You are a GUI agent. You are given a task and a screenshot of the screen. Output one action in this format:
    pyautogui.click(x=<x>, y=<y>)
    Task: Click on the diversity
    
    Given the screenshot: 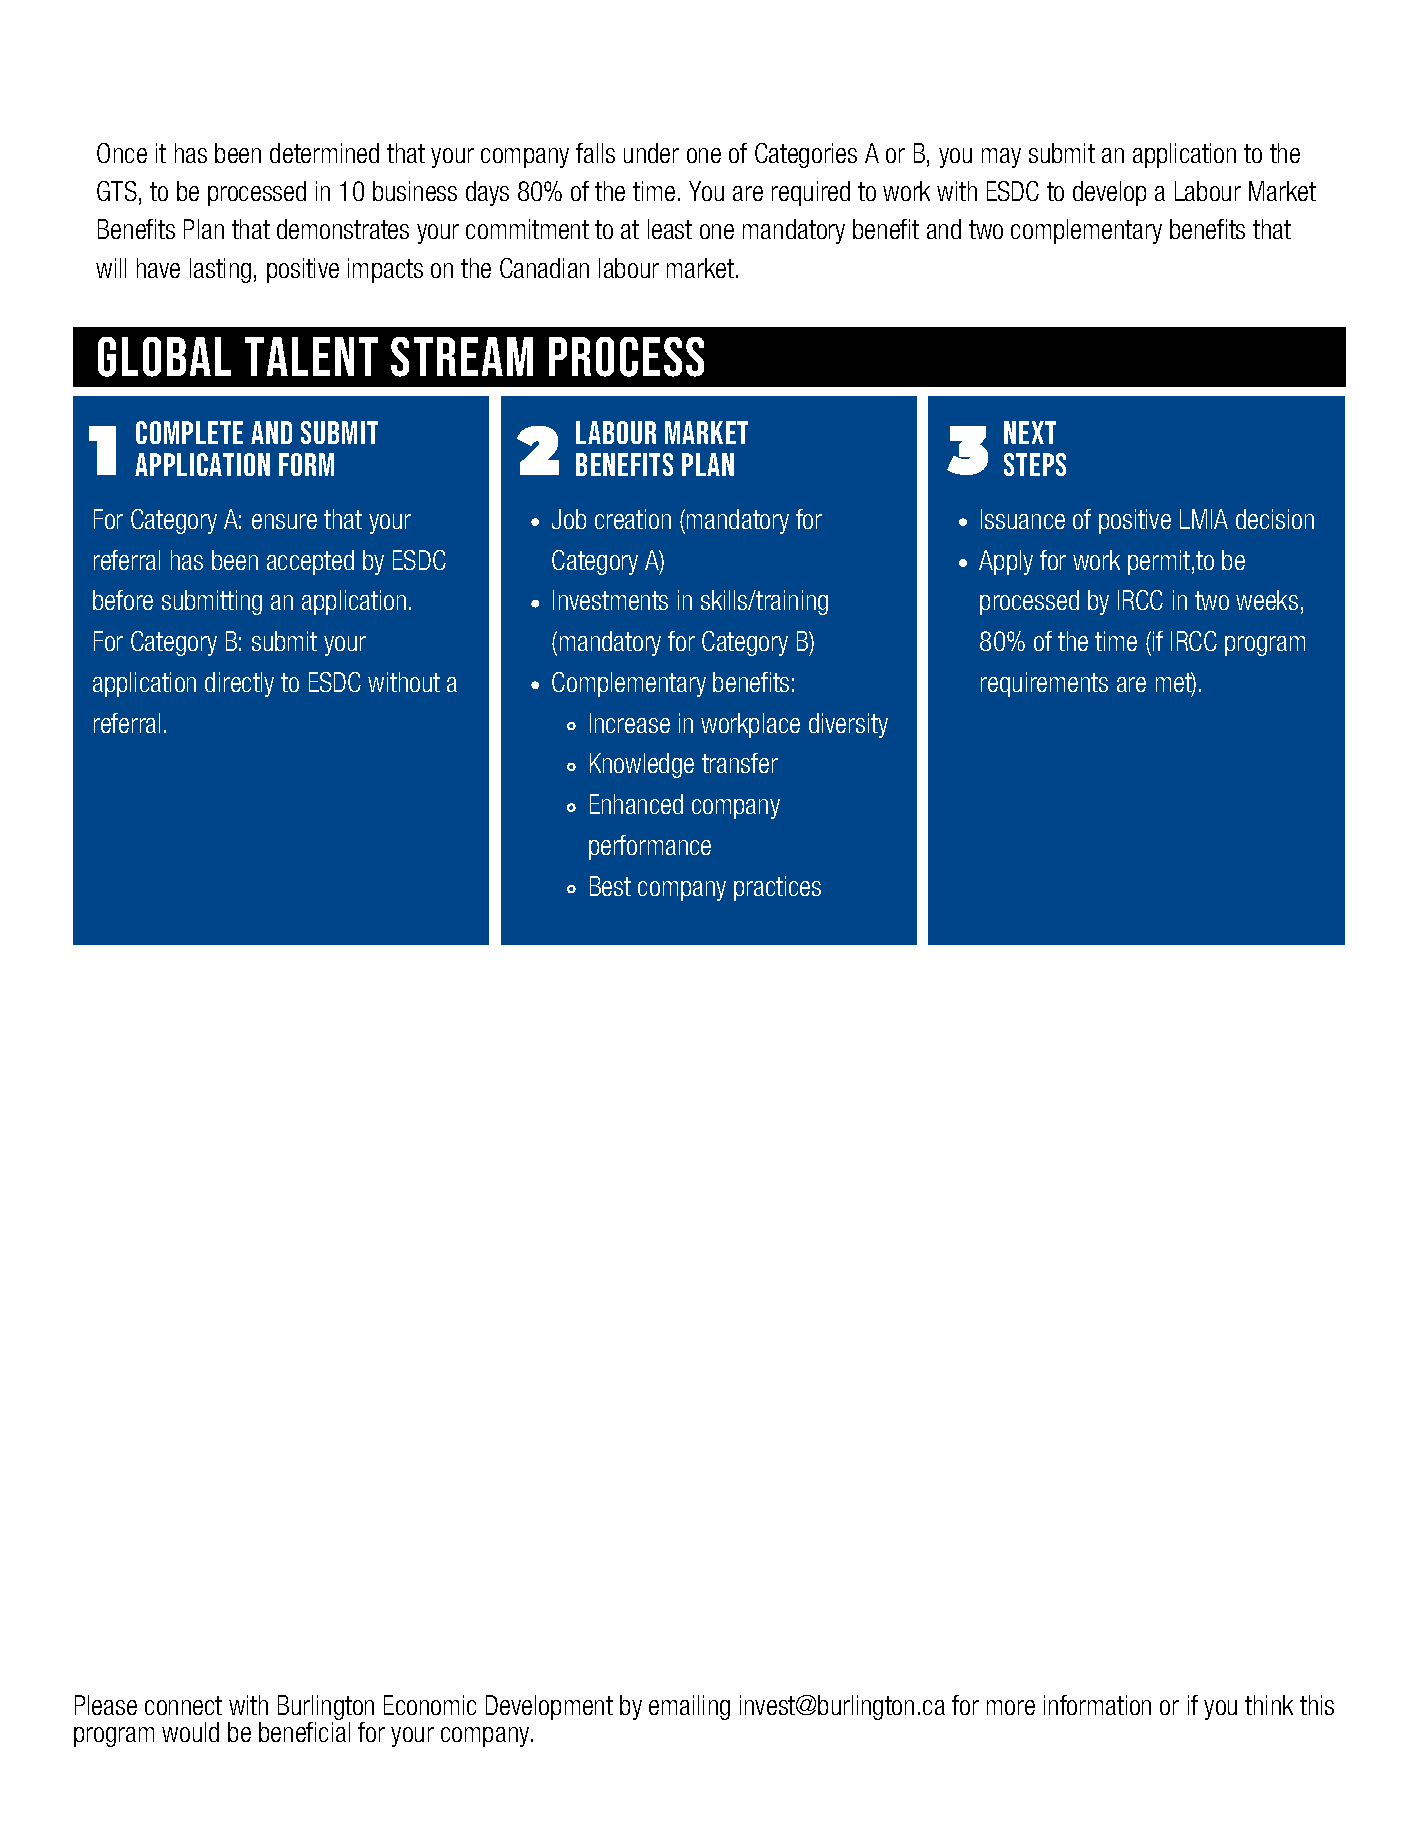 What is the action you would take?
    pyautogui.click(x=848, y=725)
